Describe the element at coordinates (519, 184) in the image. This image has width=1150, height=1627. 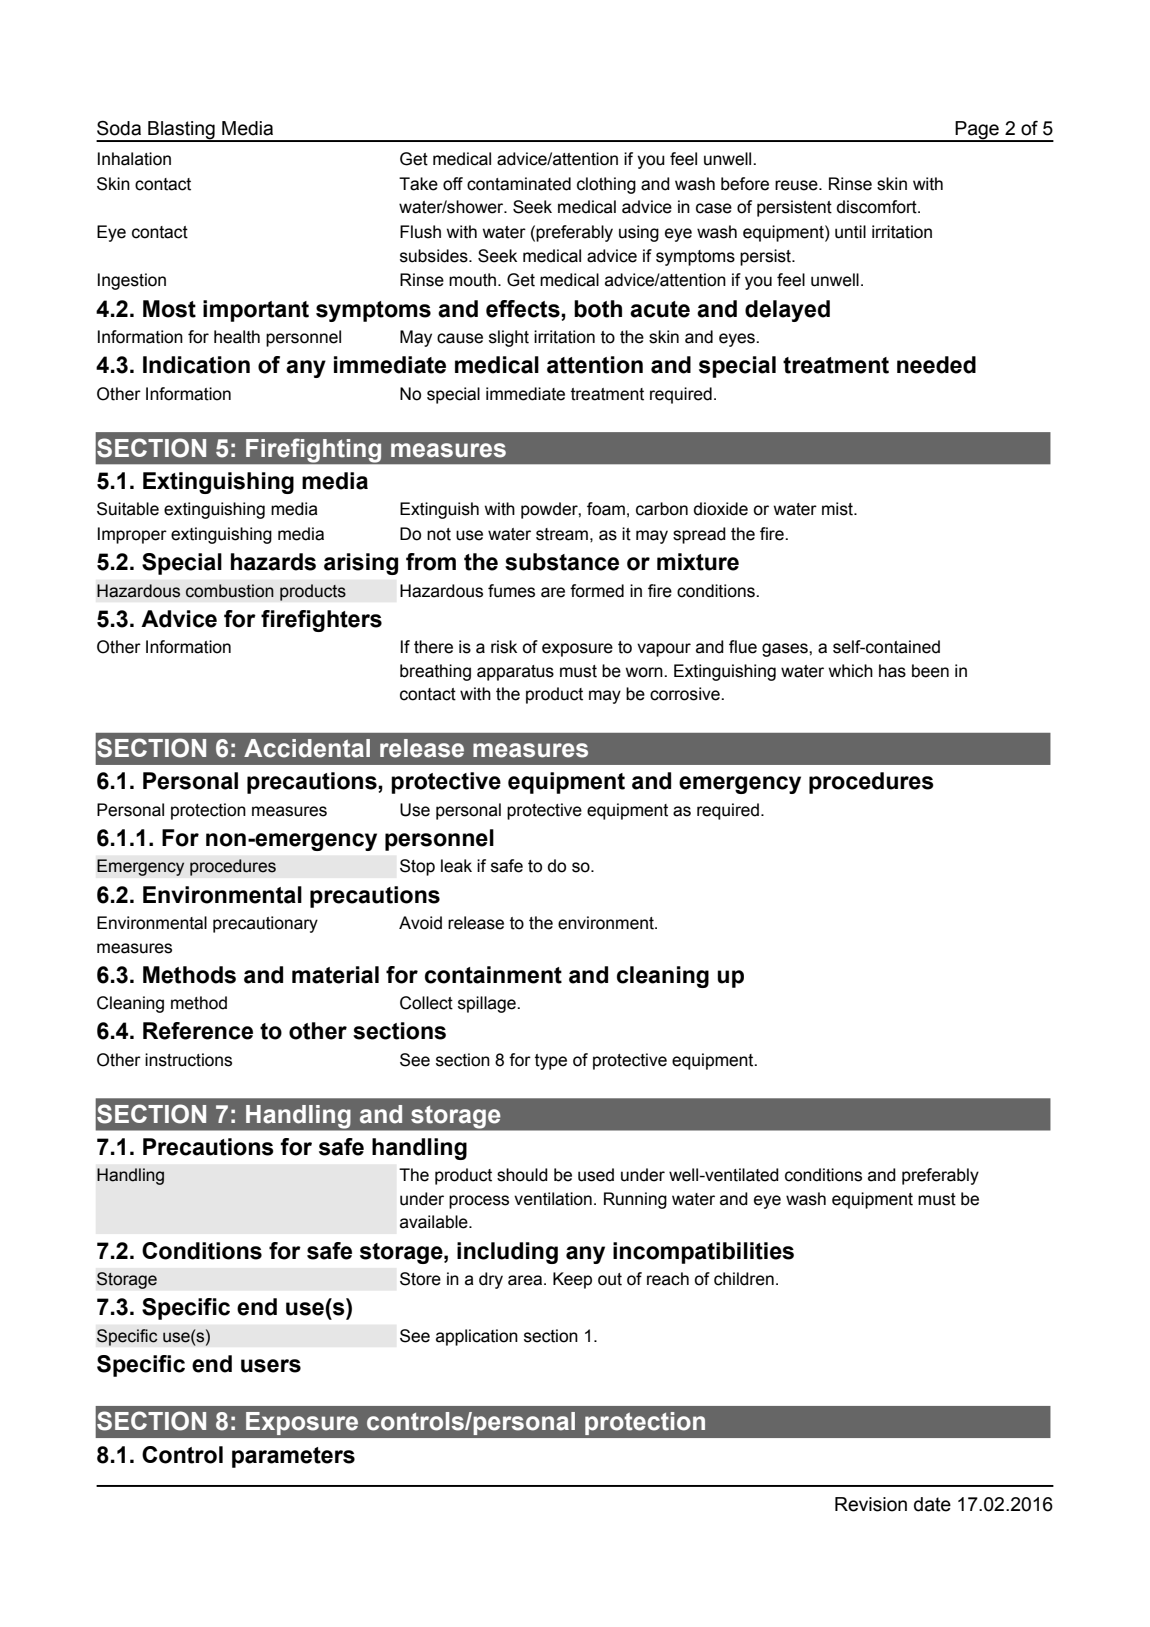
I see `contaminated` at that location.
